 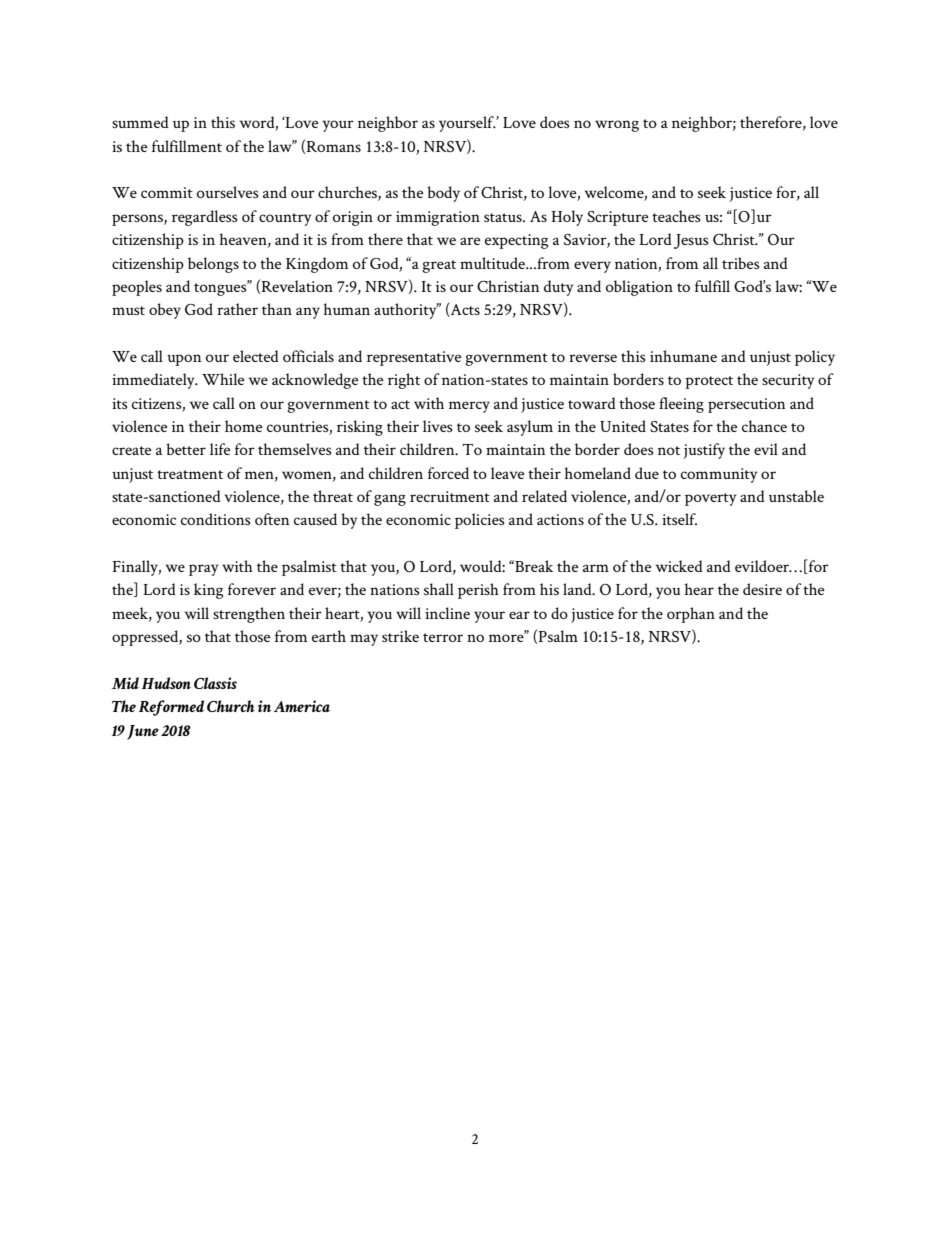 What do you see at coordinates (216, 519) in the document?
I see `conditions` at bounding box center [216, 519].
